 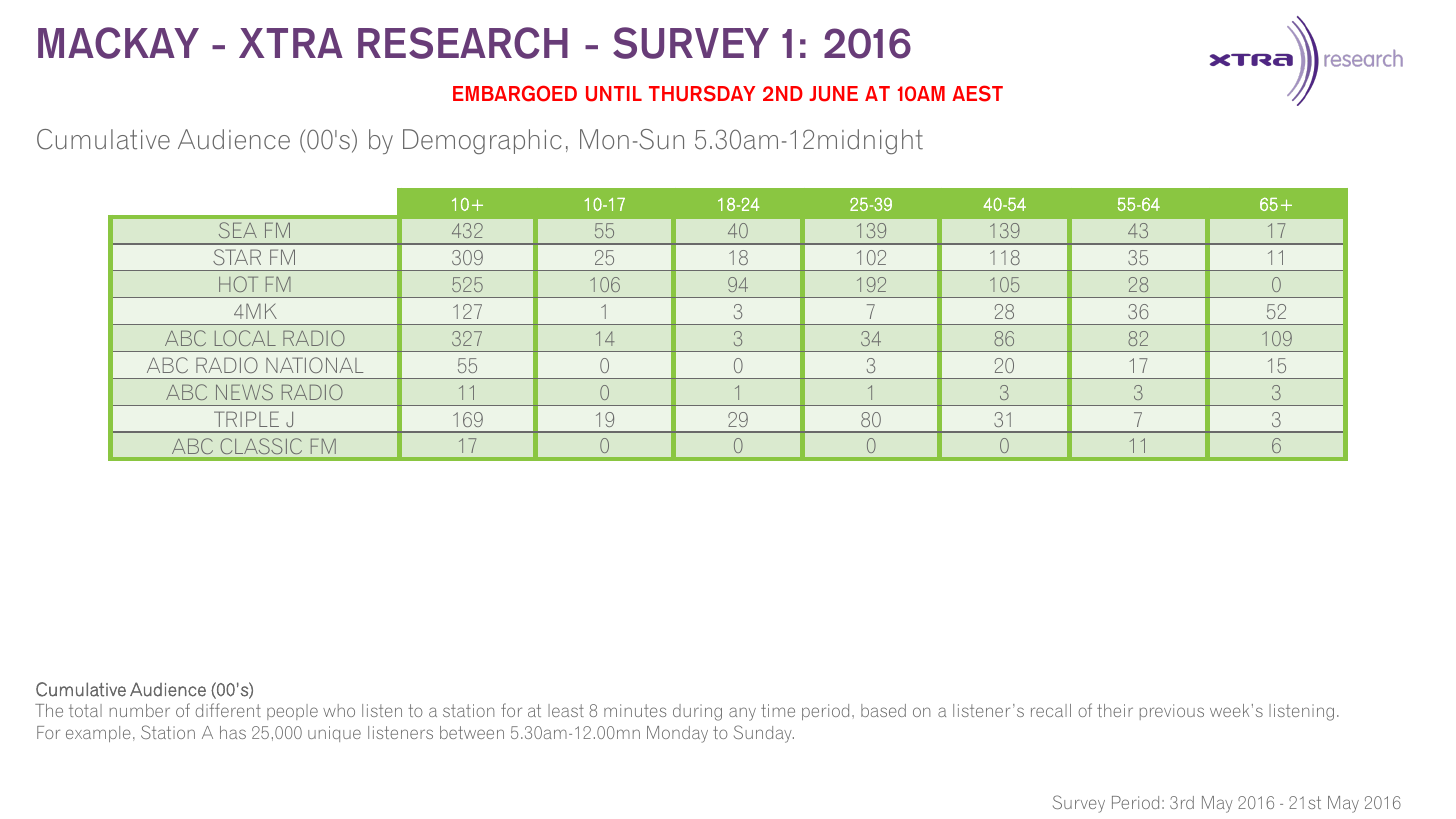 I want to click on recall, so click(x=1051, y=710).
